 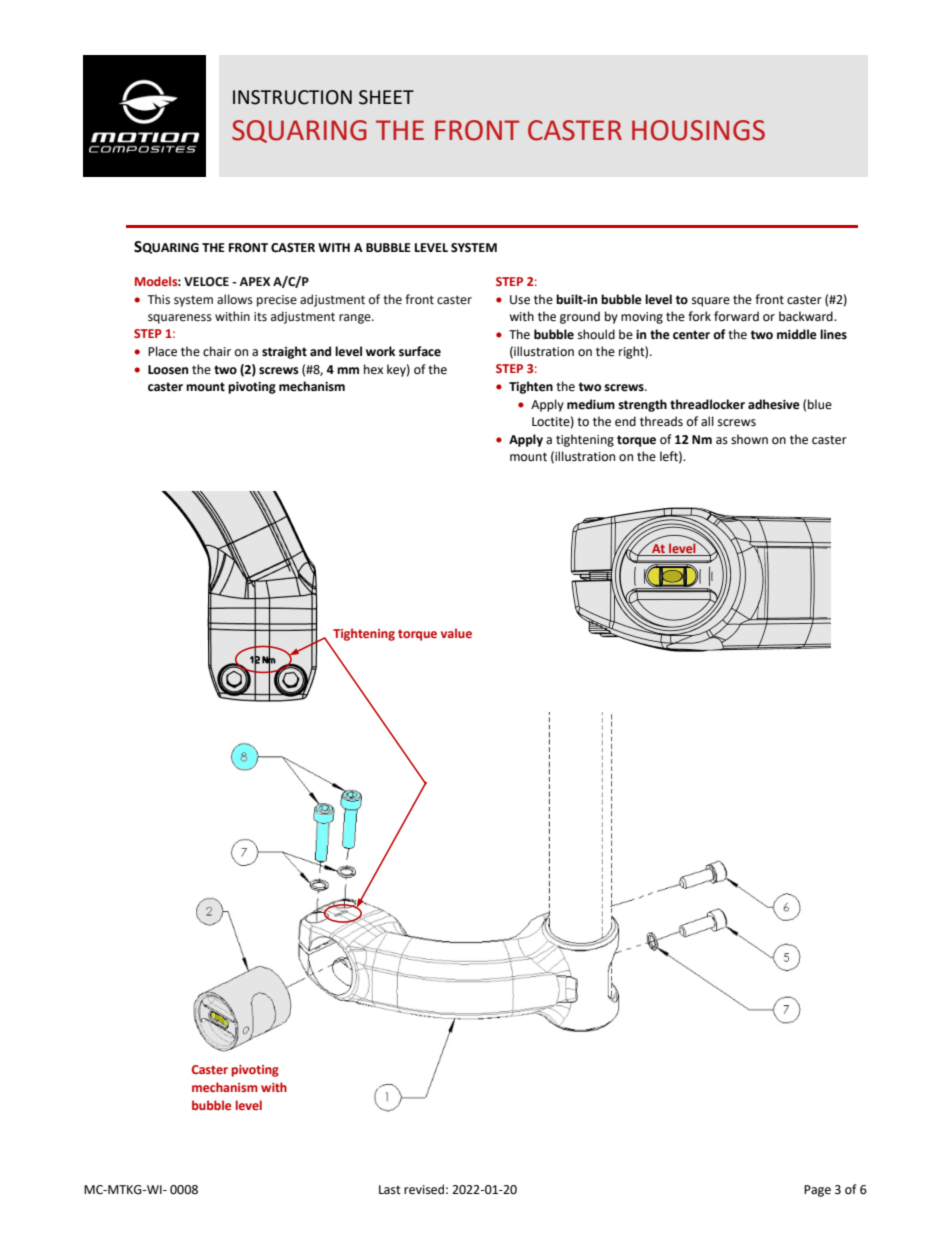 What do you see at coordinates (698, 130) in the image?
I see `HOUSINGS` at bounding box center [698, 130].
